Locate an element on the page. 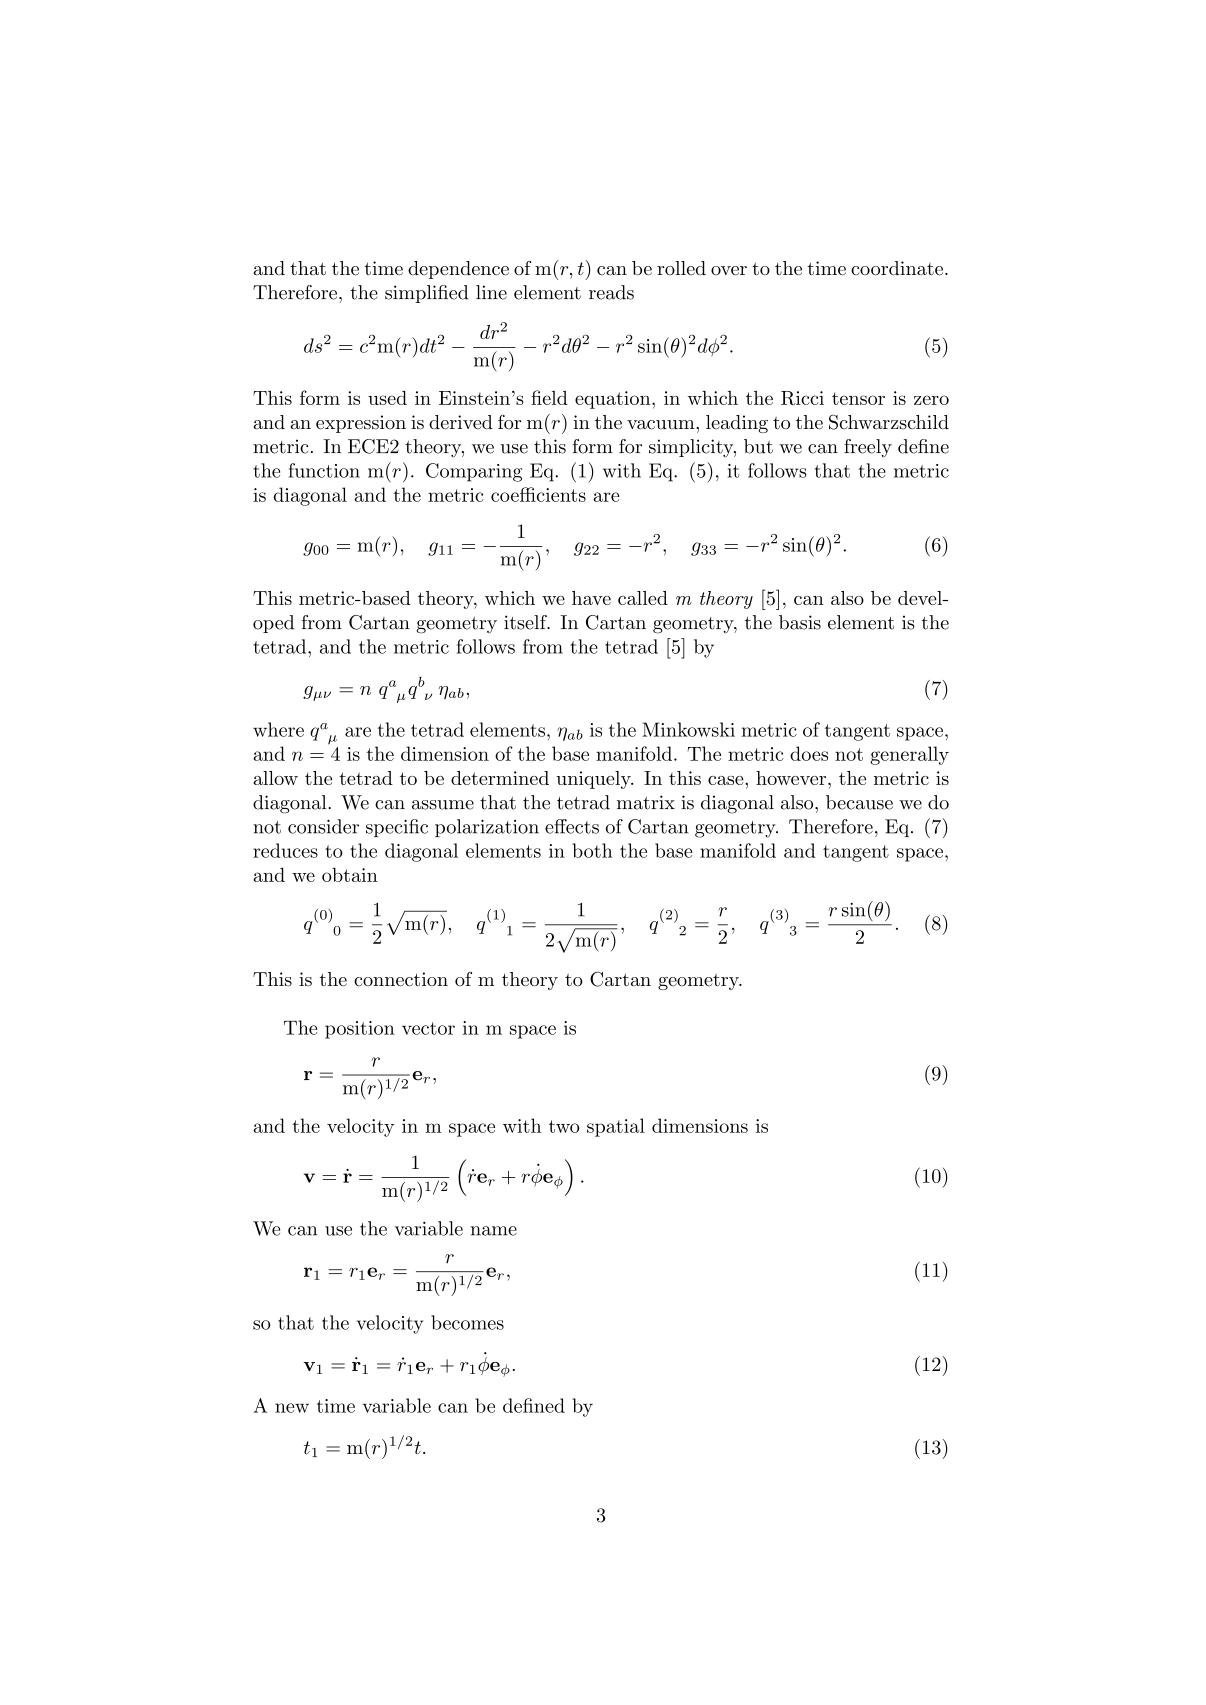  coordinate is located at coordinates (897, 268).
